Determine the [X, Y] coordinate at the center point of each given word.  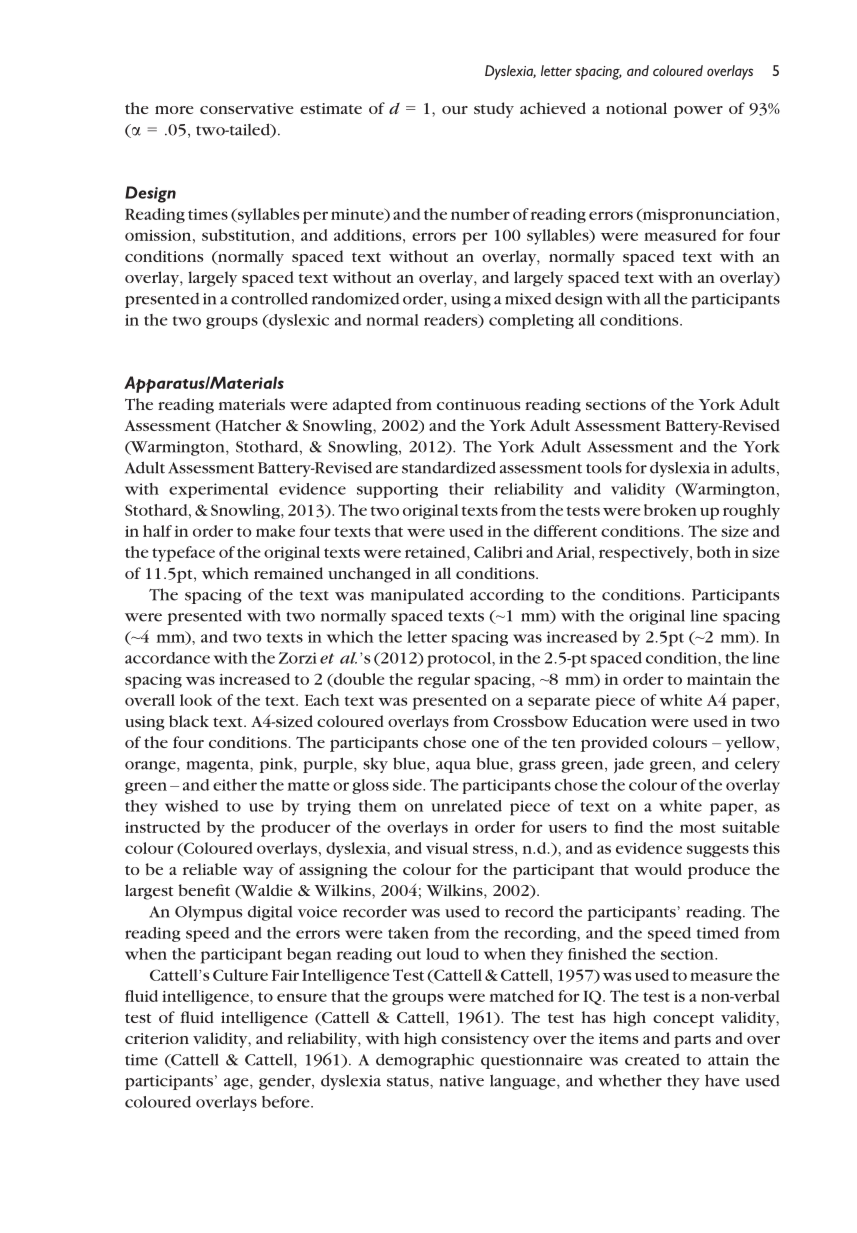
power [698, 112]
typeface [183, 554]
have [722, 1080]
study [494, 110]
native [462, 1081]
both [714, 552]
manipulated [417, 596]
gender [286, 1082]
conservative [247, 108]
